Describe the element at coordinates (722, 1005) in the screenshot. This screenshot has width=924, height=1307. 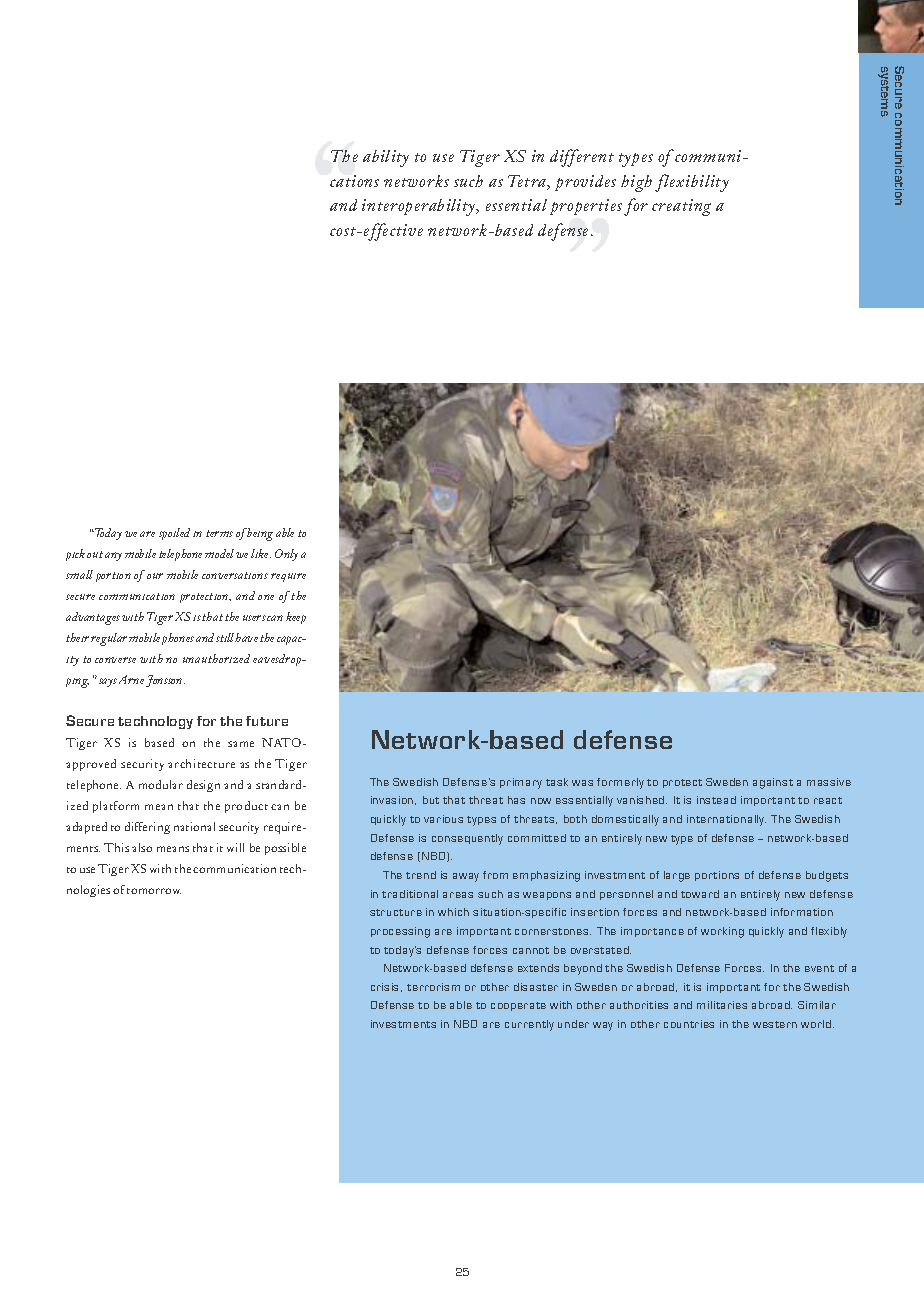
I see `militaries` at that location.
